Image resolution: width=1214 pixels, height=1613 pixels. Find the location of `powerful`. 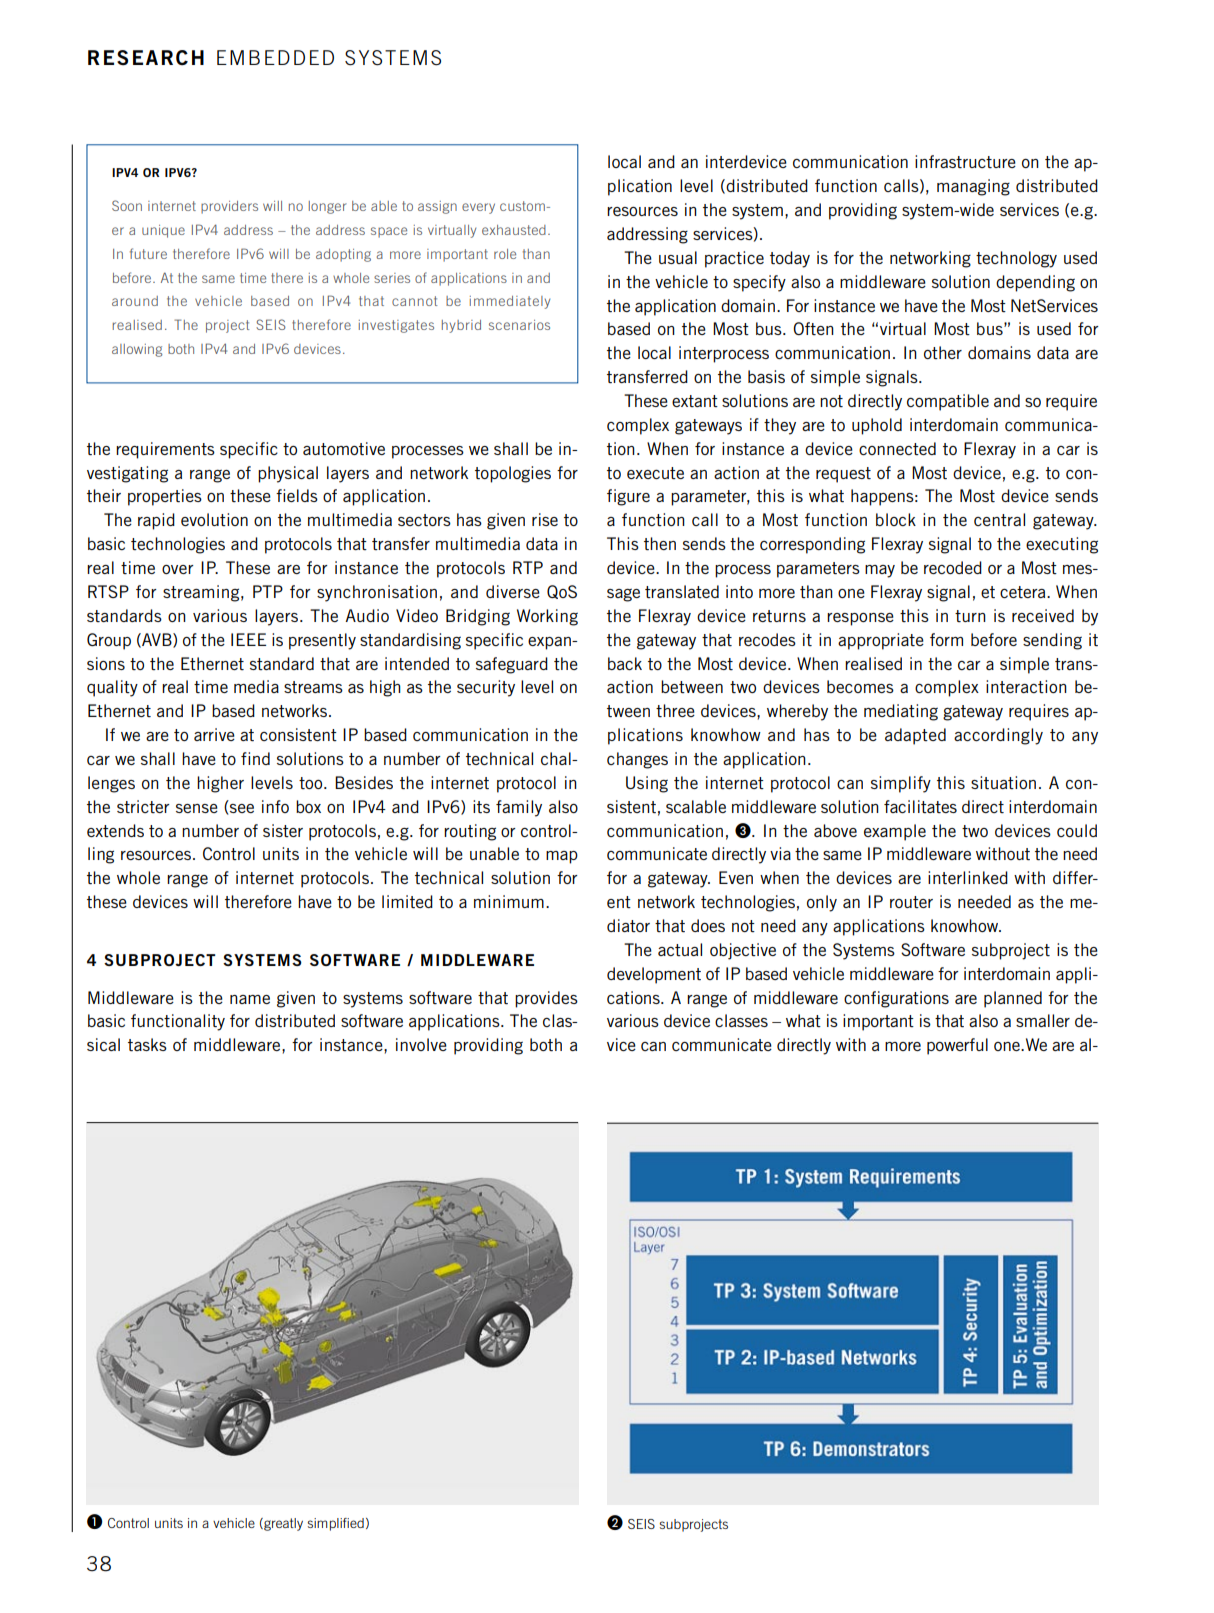

powerful is located at coordinates (957, 1046).
